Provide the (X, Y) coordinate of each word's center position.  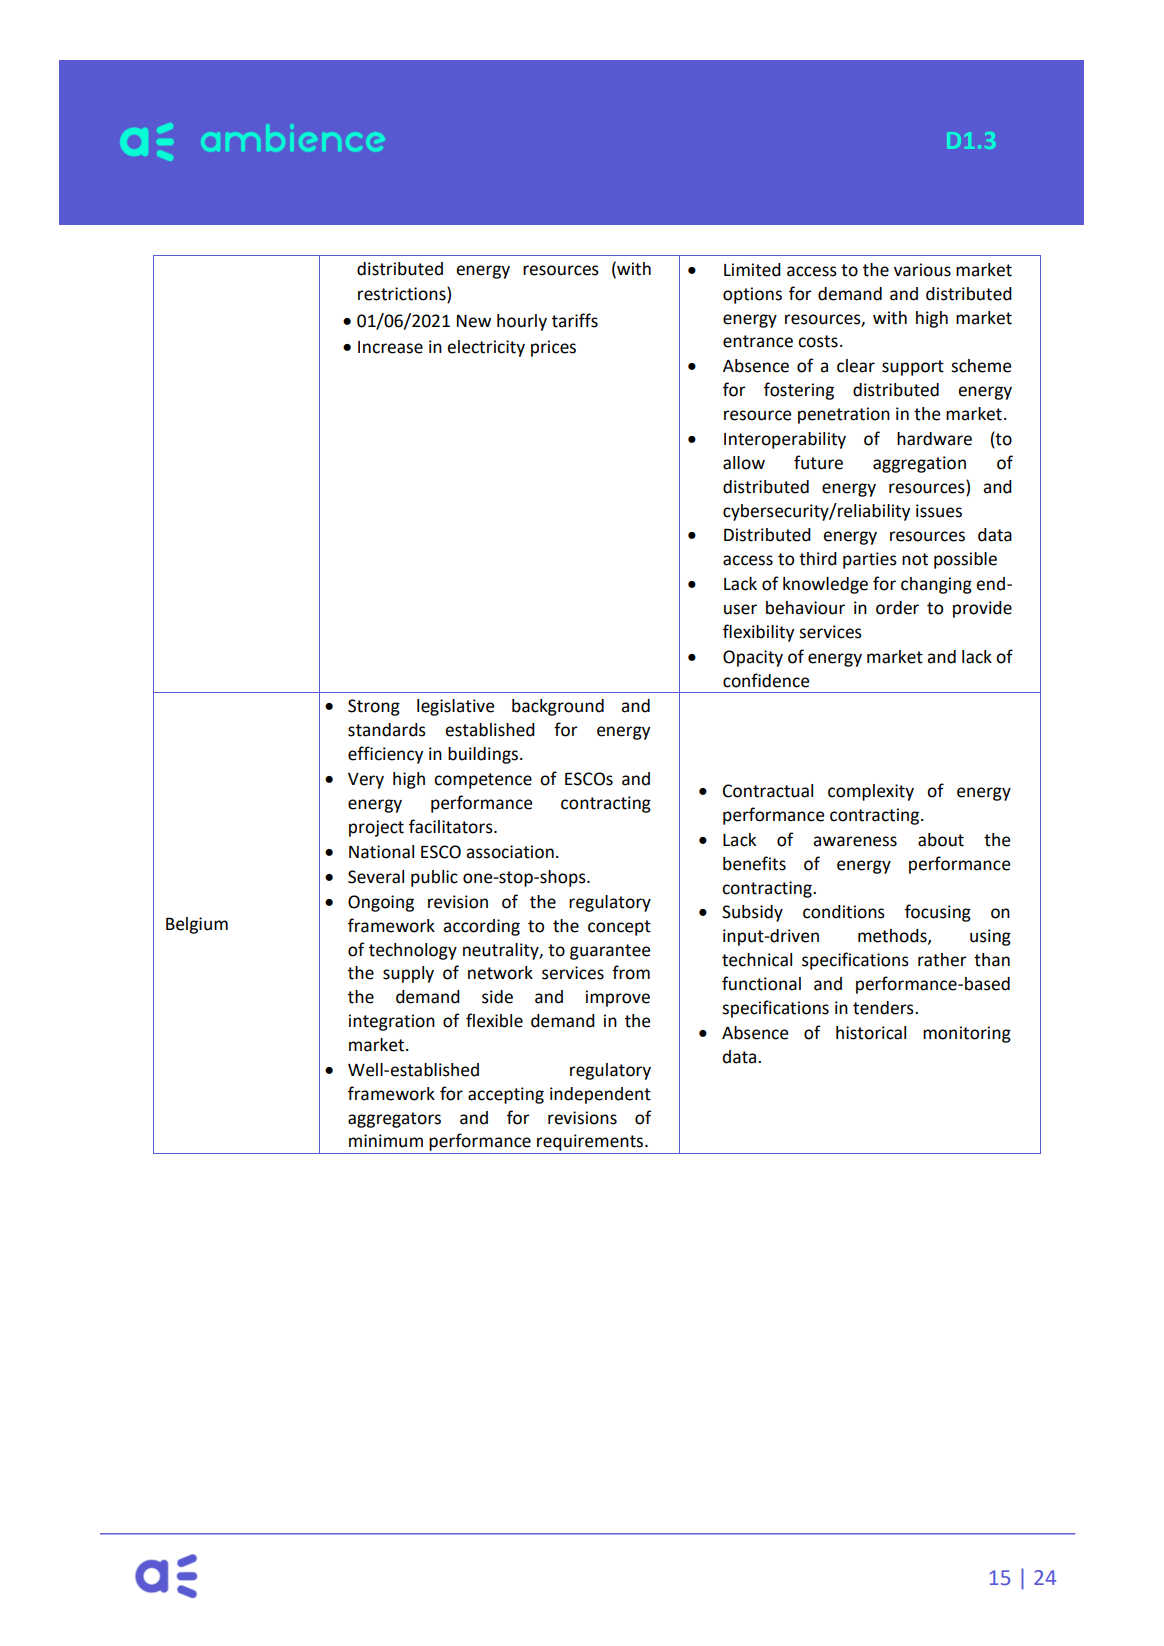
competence (483, 781)
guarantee (610, 952)
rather (942, 960)
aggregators (394, 1120)
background (558, 707)
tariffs (575, 320)
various (922, 270)
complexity (871, 792)
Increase (390, 347)
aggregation (919, 464)
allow (744, 463)
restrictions (403, 295)
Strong (374, 707)
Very (366, 781)
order (897, 608)
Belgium (197, 925)
